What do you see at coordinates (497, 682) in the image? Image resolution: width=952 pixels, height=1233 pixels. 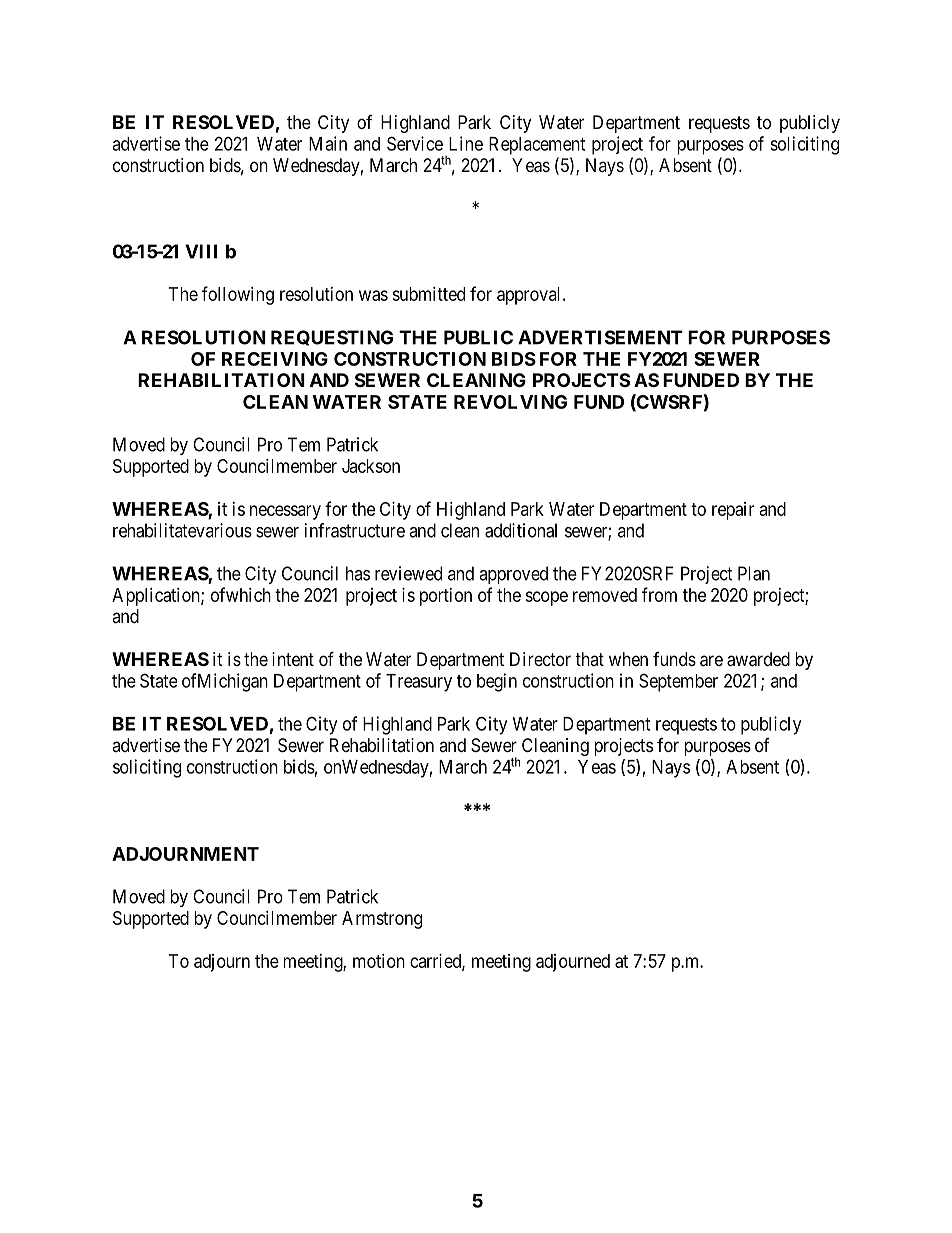 I see `begin` at bounding box center [497, 682].
